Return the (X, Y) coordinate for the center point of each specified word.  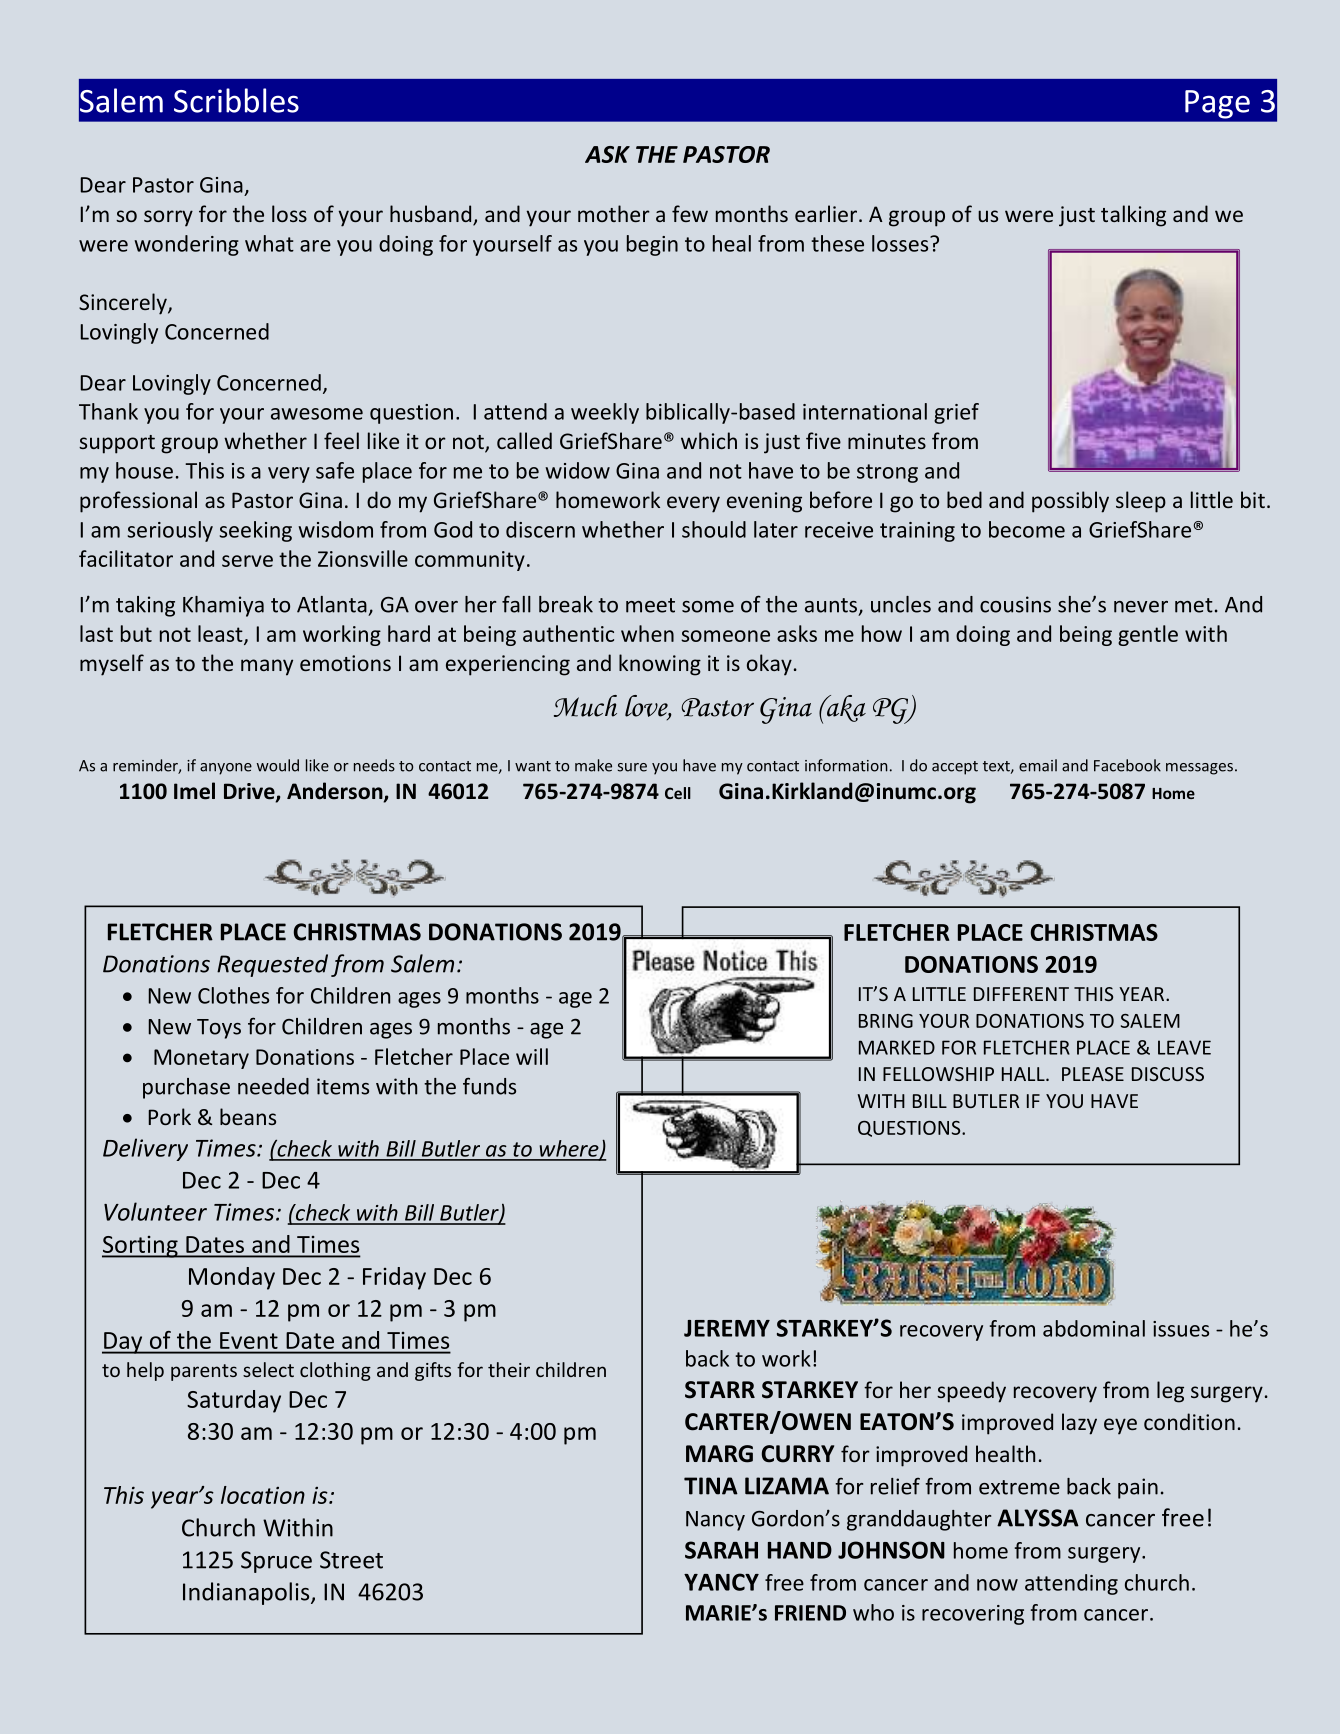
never (1141, 607)
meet (650, 605)
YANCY (721, 1582)
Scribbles (236, 100)
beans (248, 1116)
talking (1133, 216)
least (221, 634)
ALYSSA (1038, 1518)
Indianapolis (247, 1593)
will (532, 1056)
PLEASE (1093, 1074)
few (690, 213)
